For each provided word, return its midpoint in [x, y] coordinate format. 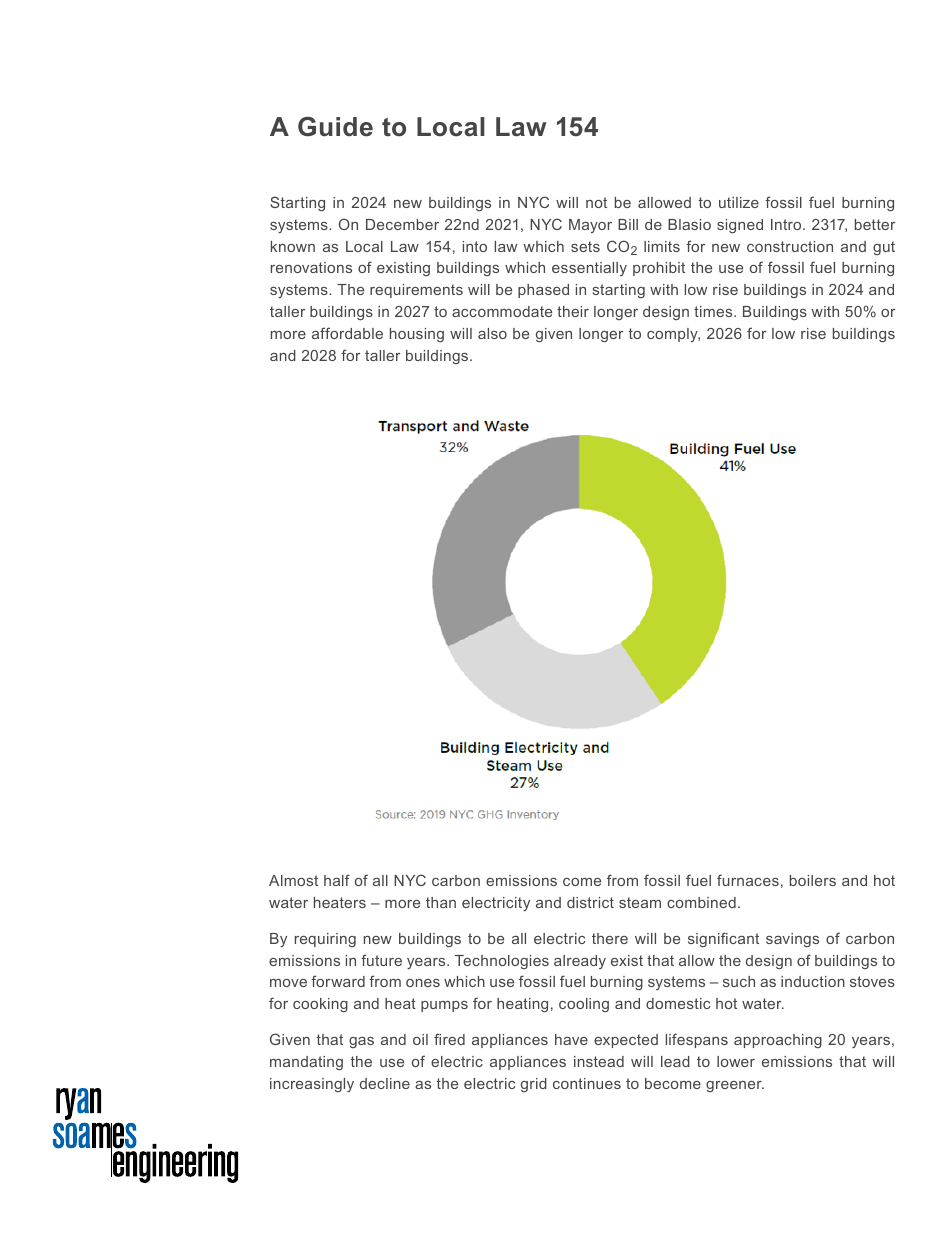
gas [361, 1042]
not [596, 202]
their [573, 311]
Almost [293, 880]
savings [792, 940]
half [337, 880]
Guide [335, 127]
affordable [347, 333]
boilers [813, 880]
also [492, 333]
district [590, 902]
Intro [787, 224]
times [714, 311]
